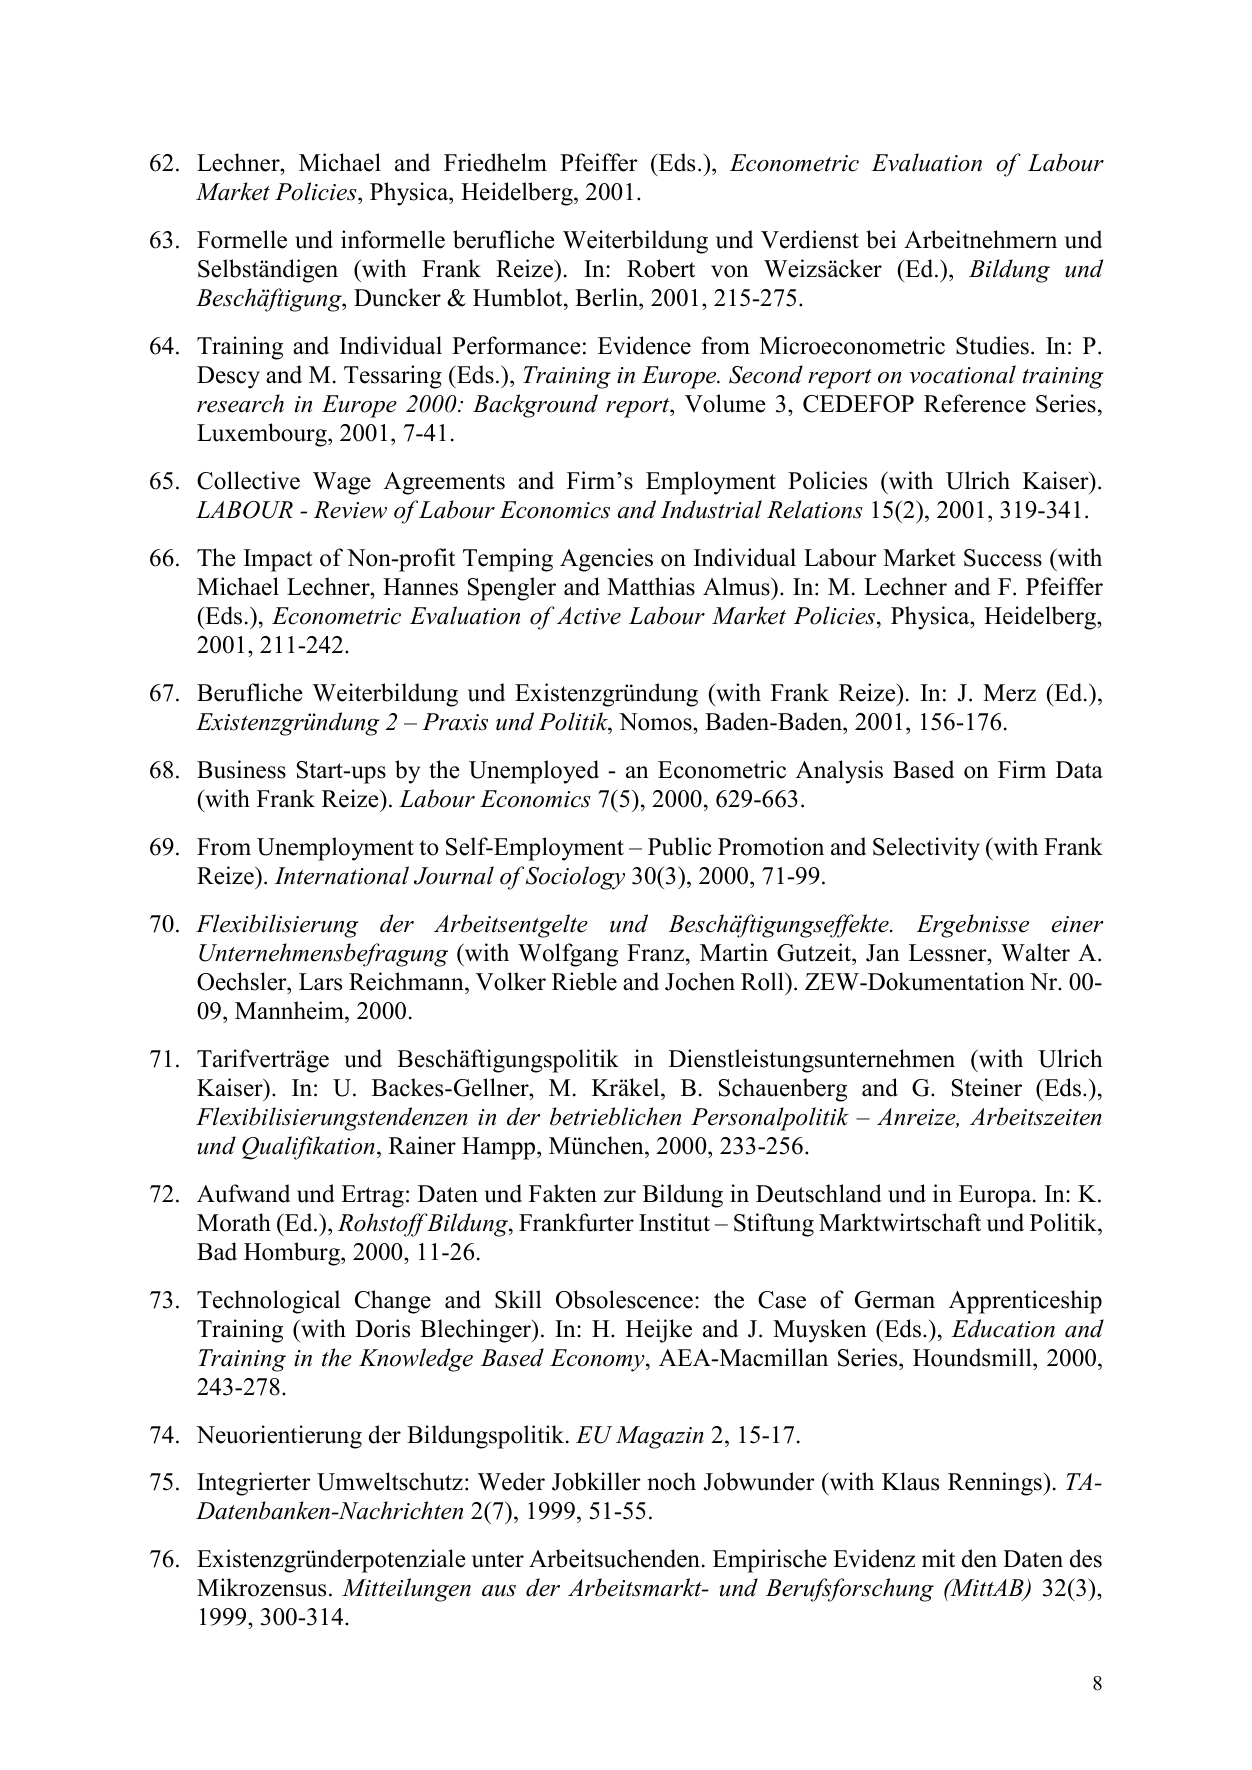  I want to click on noch, so click(671, 1481).
